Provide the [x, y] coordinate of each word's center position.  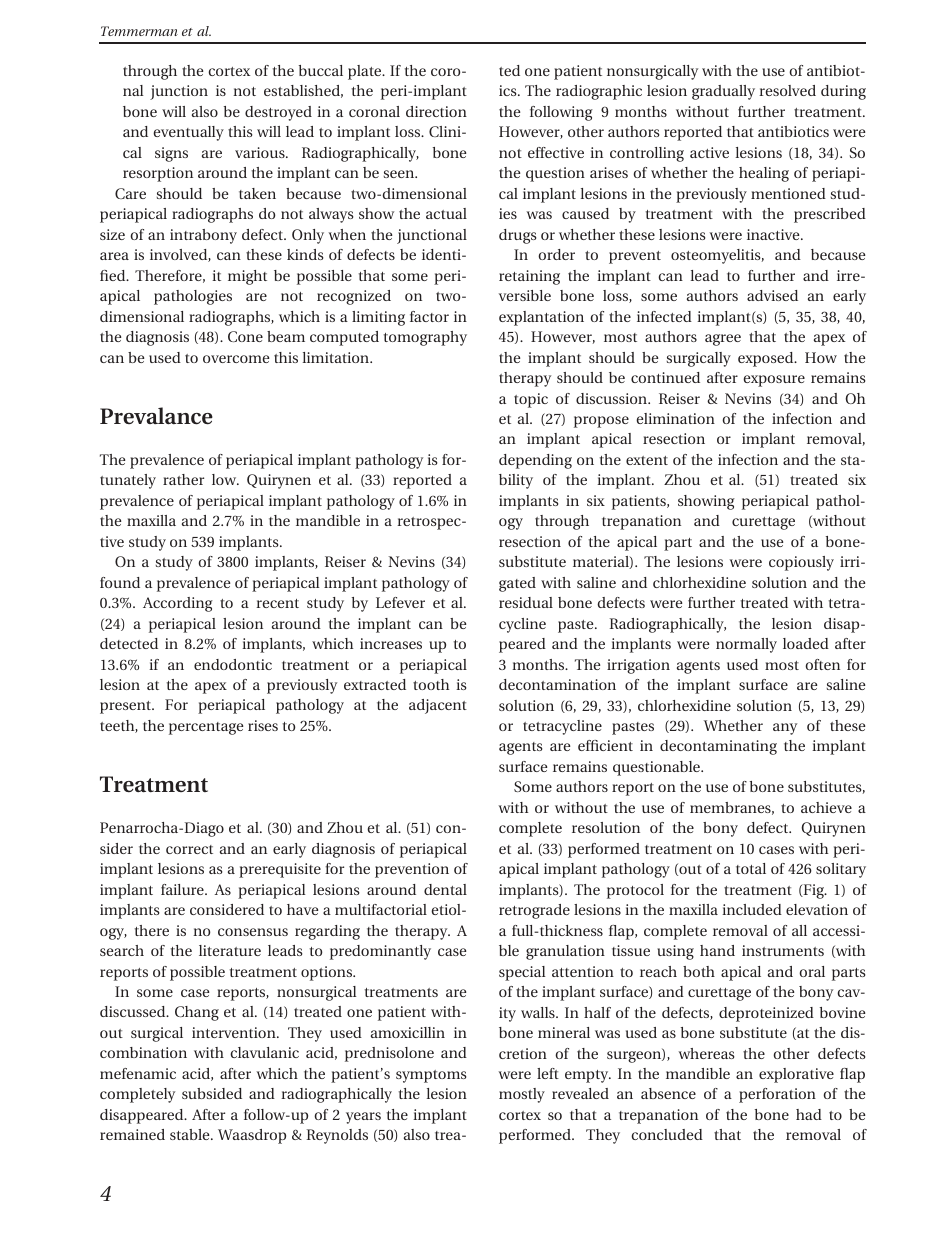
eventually [188, 133]
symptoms [431, 1076]
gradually [723, 92]
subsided [212, 1093]
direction [436, 111]
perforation [777, 1095]
